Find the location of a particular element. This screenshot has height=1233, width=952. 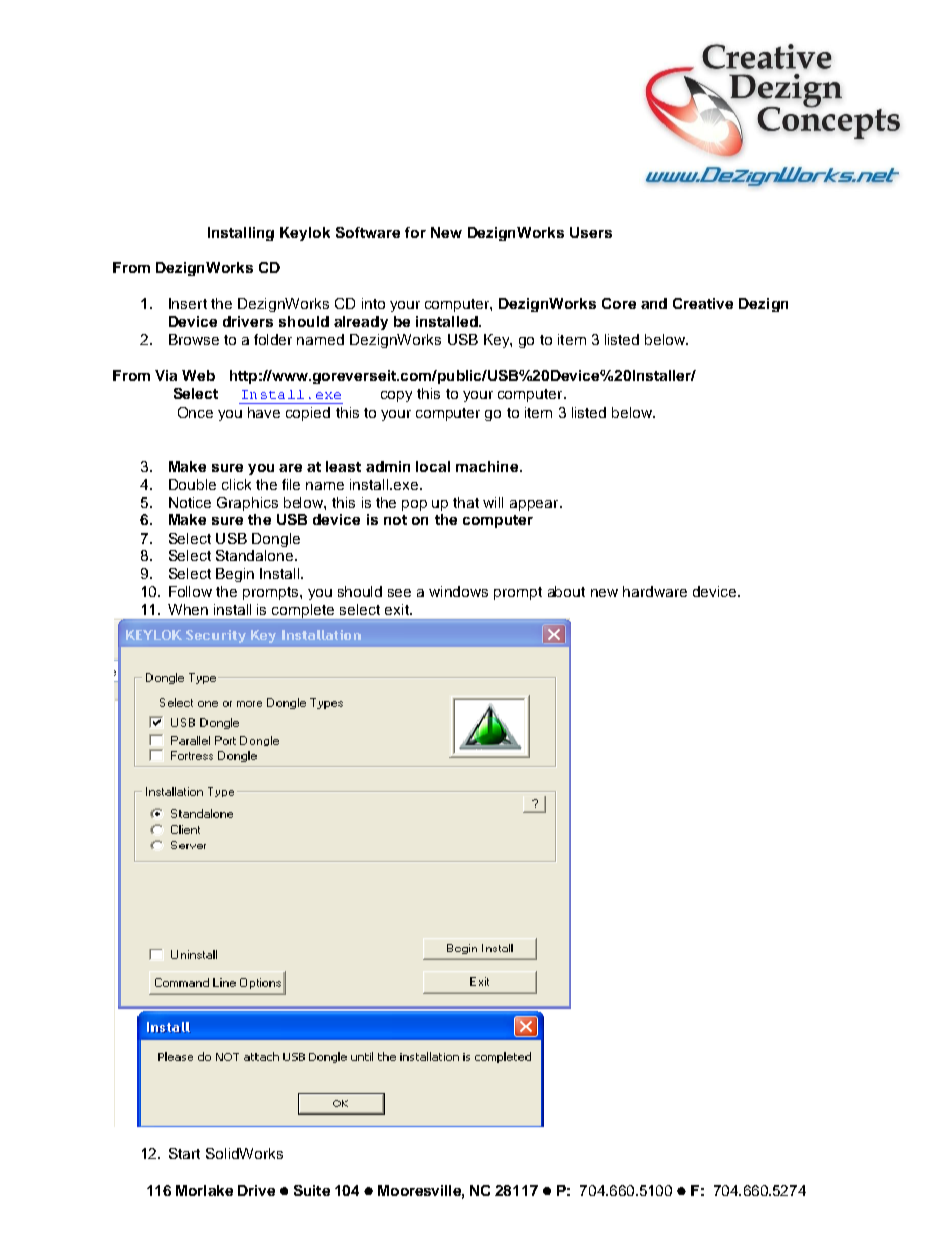

Core is located at coordinates (619, 303).
